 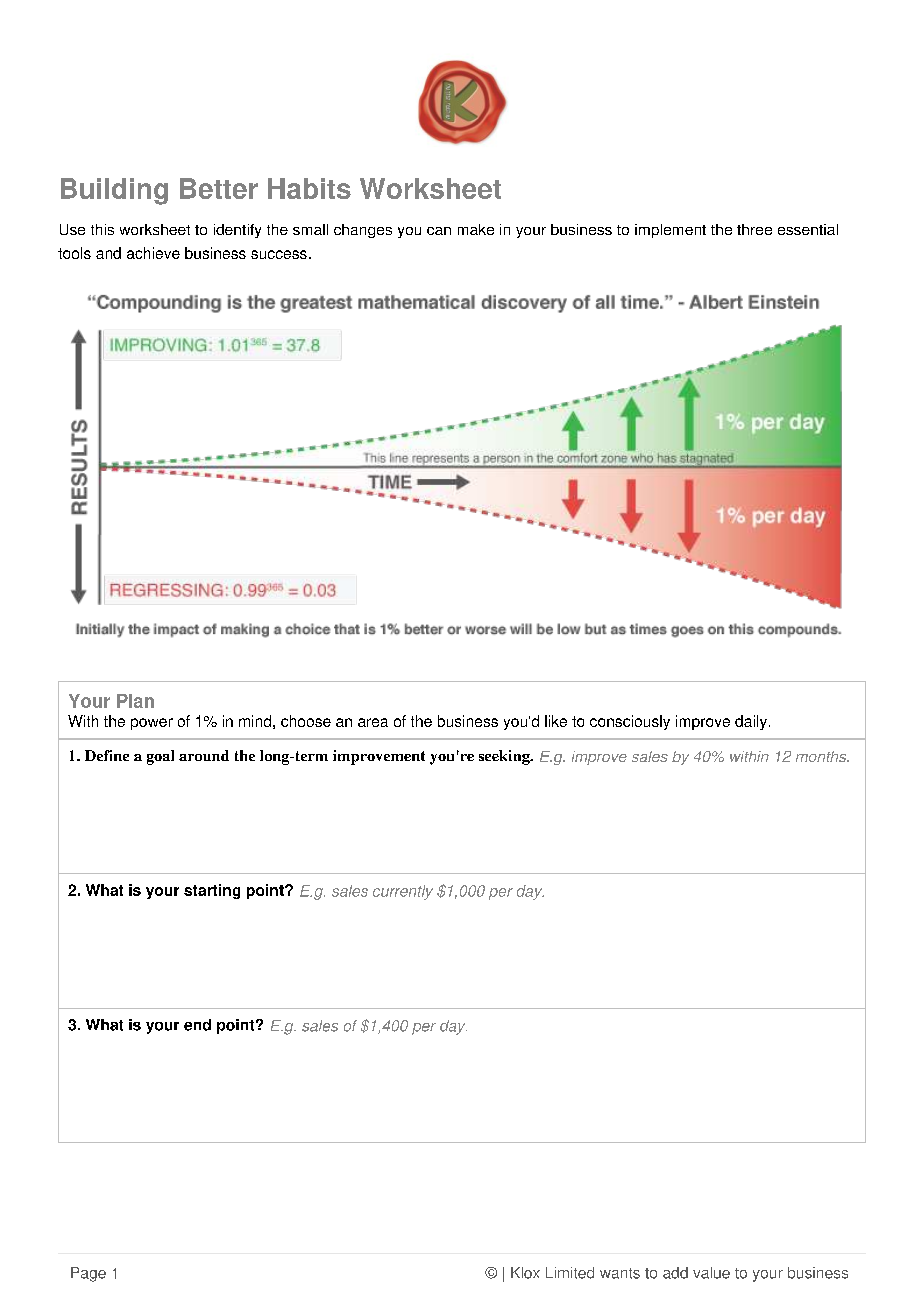 I want to click on starting, so click(x=212, y=891).
